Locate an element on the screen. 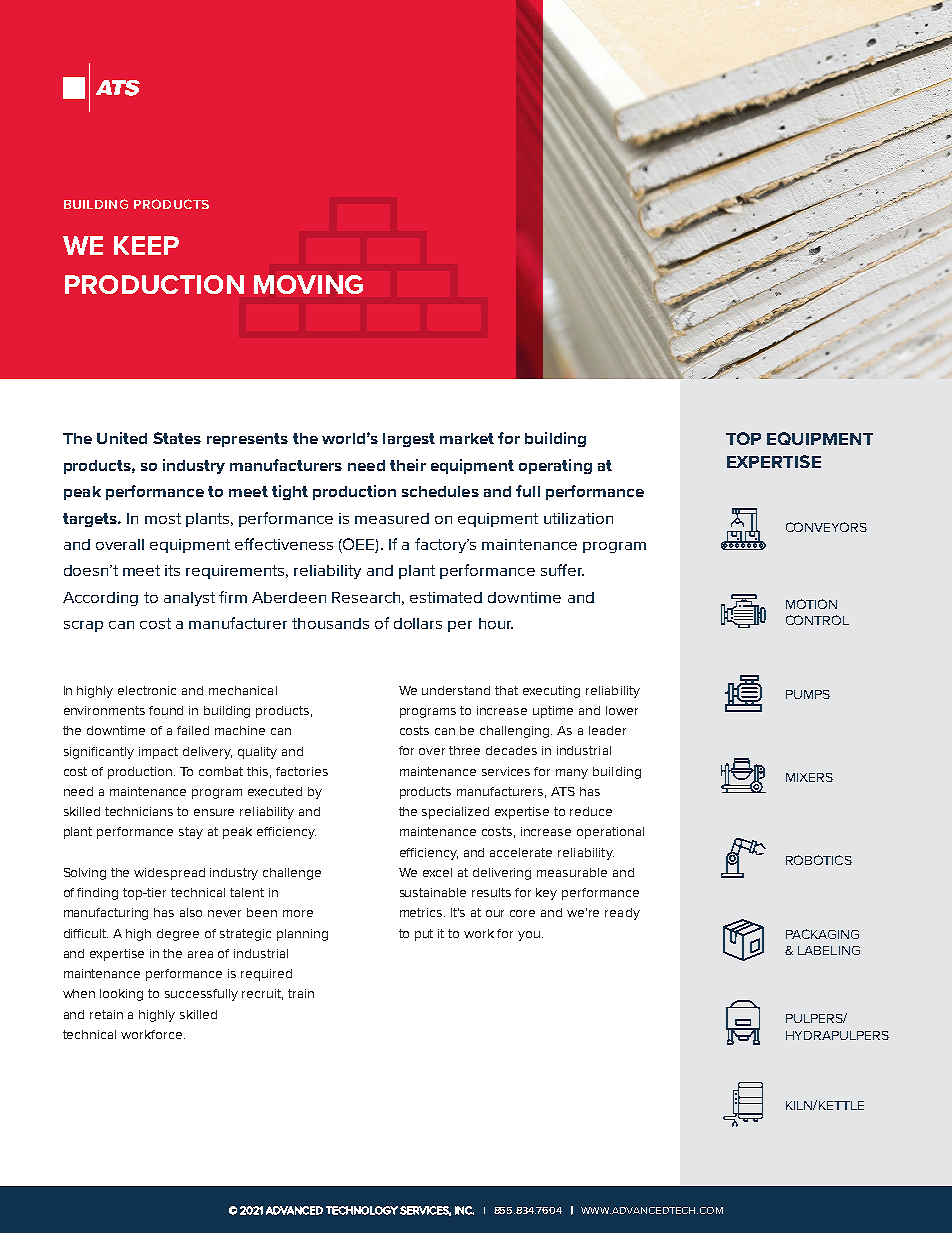  widespread is located at coordinates (169, 874).
